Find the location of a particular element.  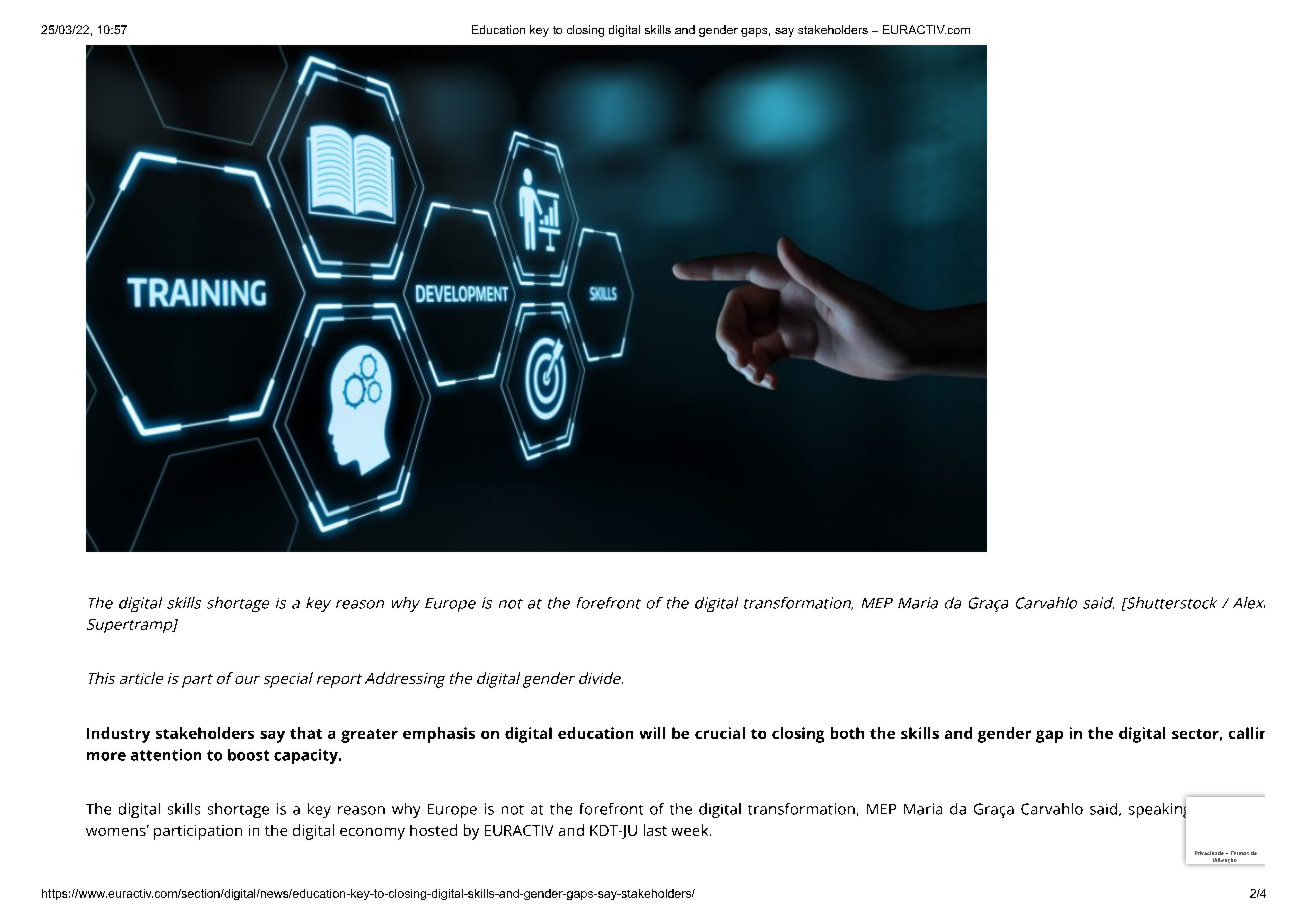

week is located at coordinates (691, 830).
